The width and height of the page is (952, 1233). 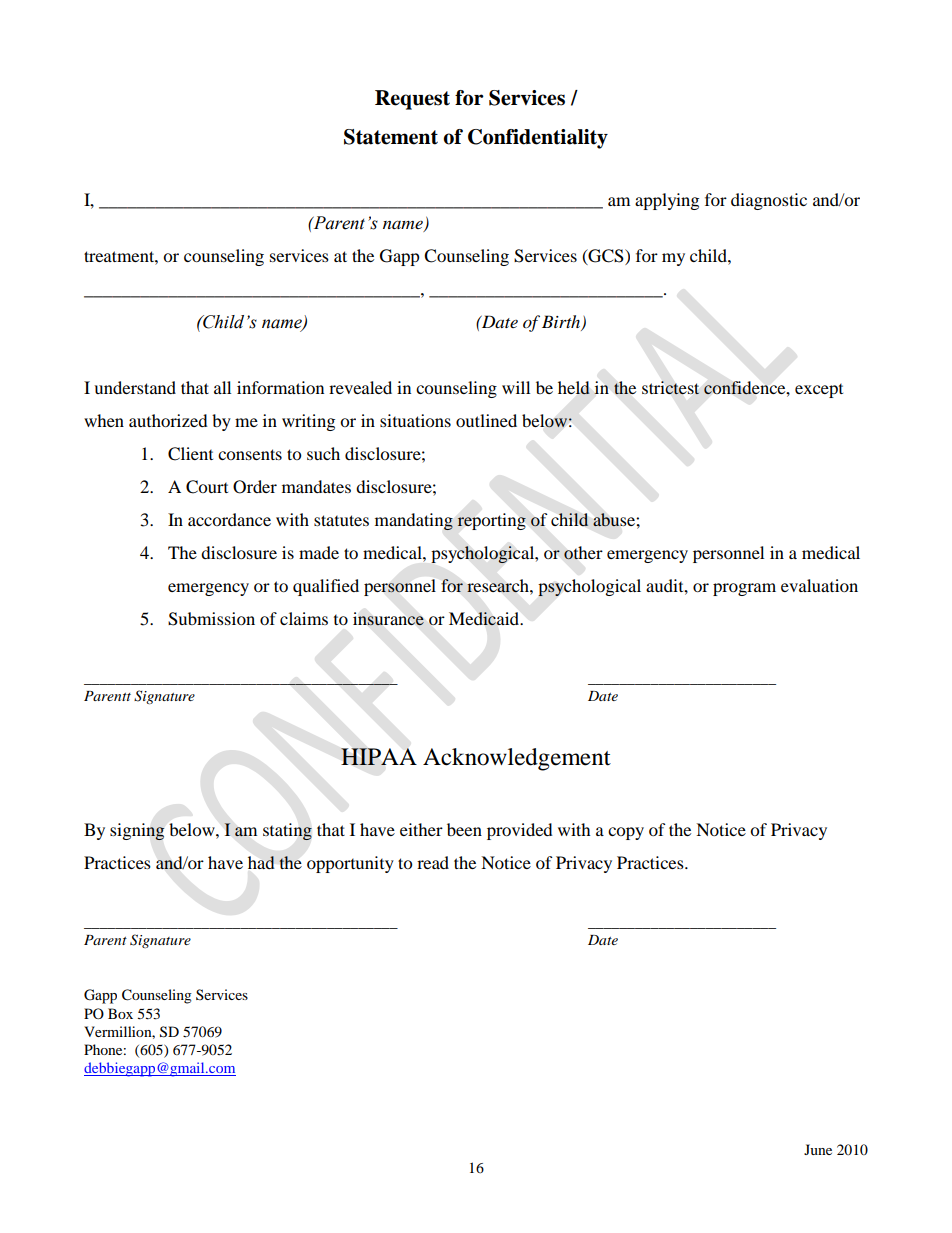 What do you see at coordinates (261, 862) in the page?
I see `had` at bounding box center [261, 862].
